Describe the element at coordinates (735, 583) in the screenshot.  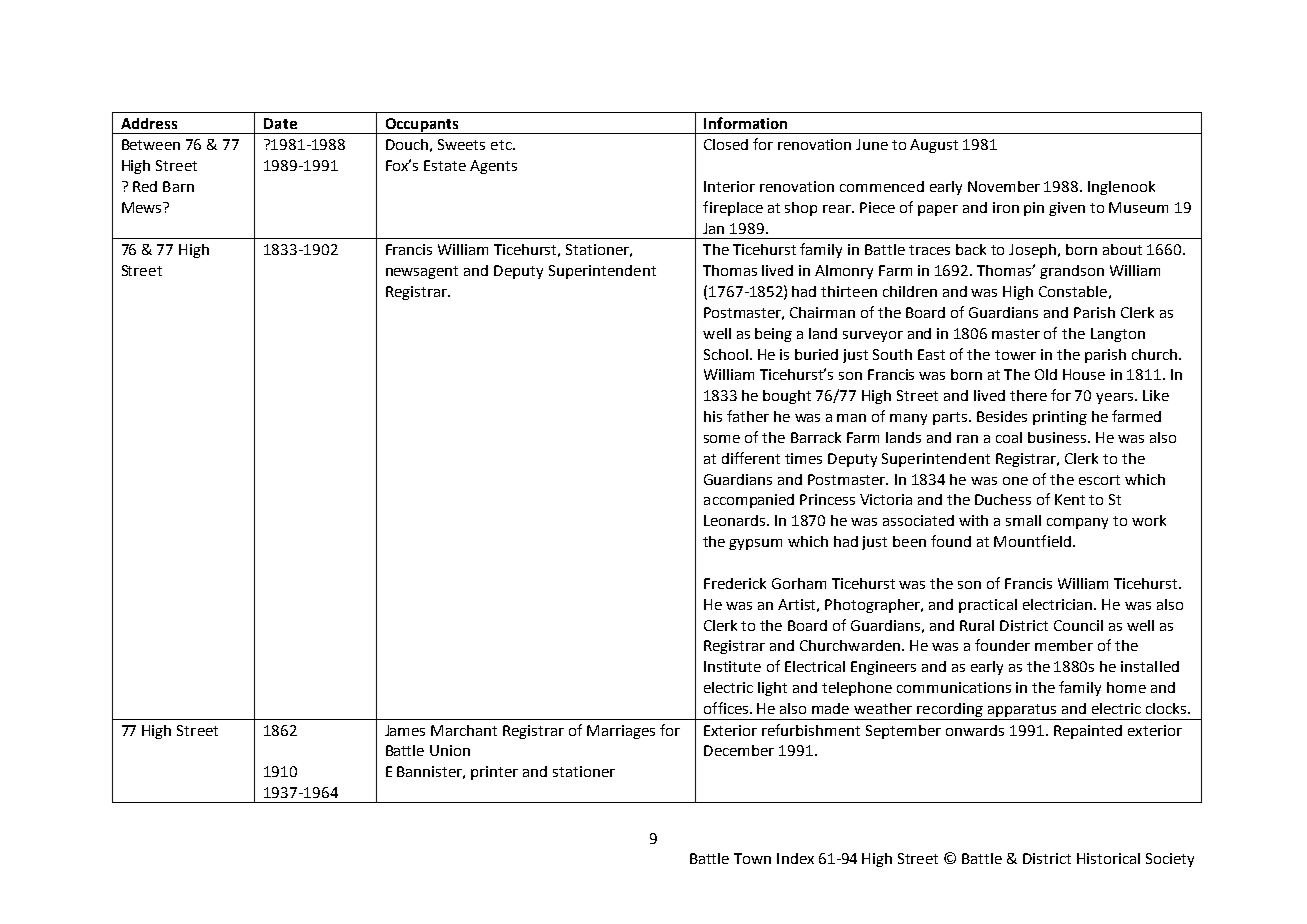
I see `Frederick` at that location.
